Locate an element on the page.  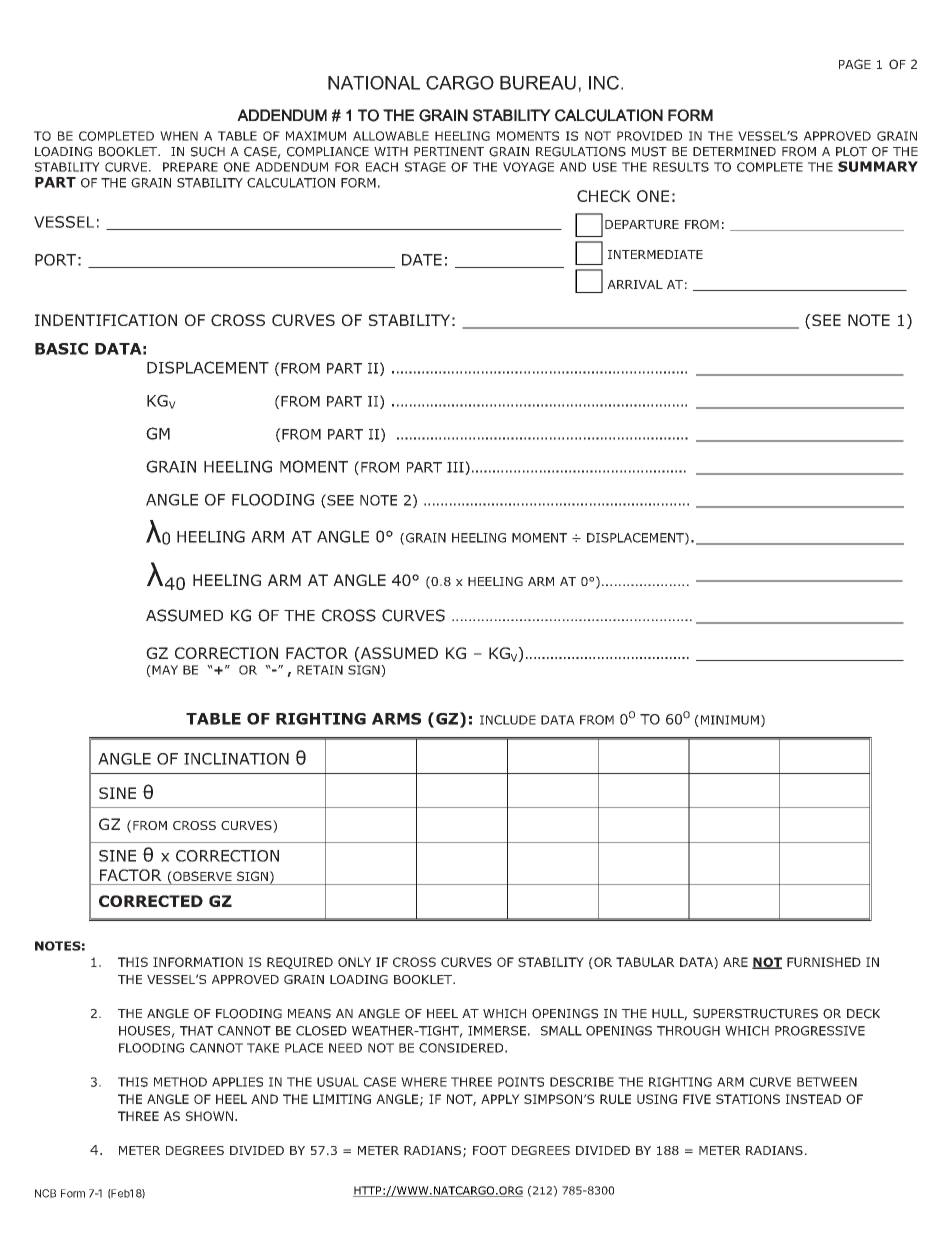
BASIC is located at coordinates (61, 349).
